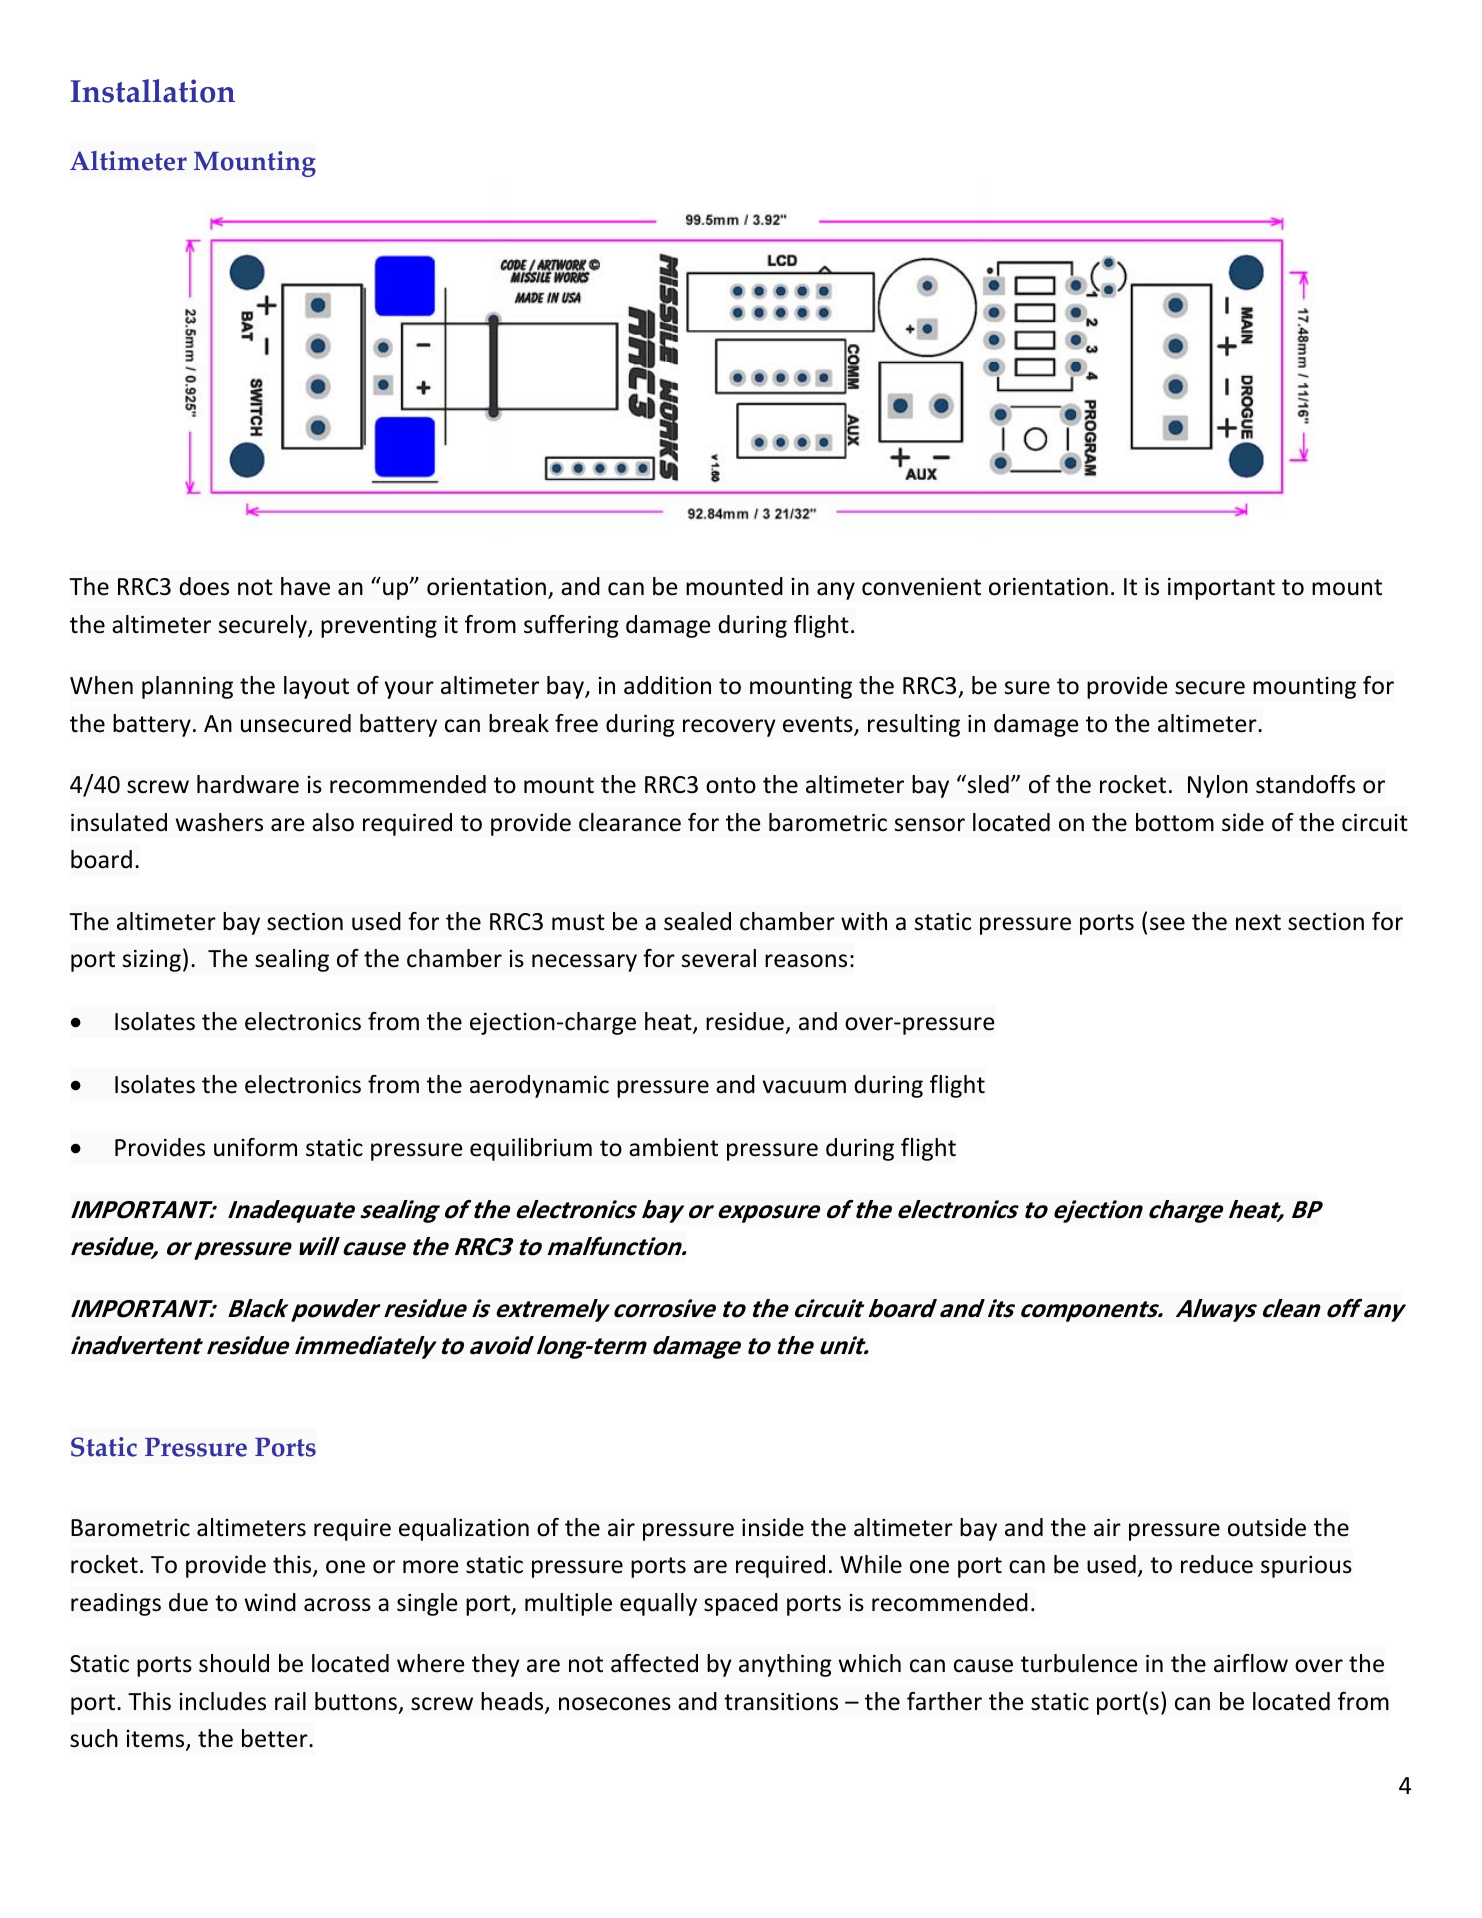  Describe the element at coordinates (654, 1663) in the screenshot. I see `affected` at that location.
